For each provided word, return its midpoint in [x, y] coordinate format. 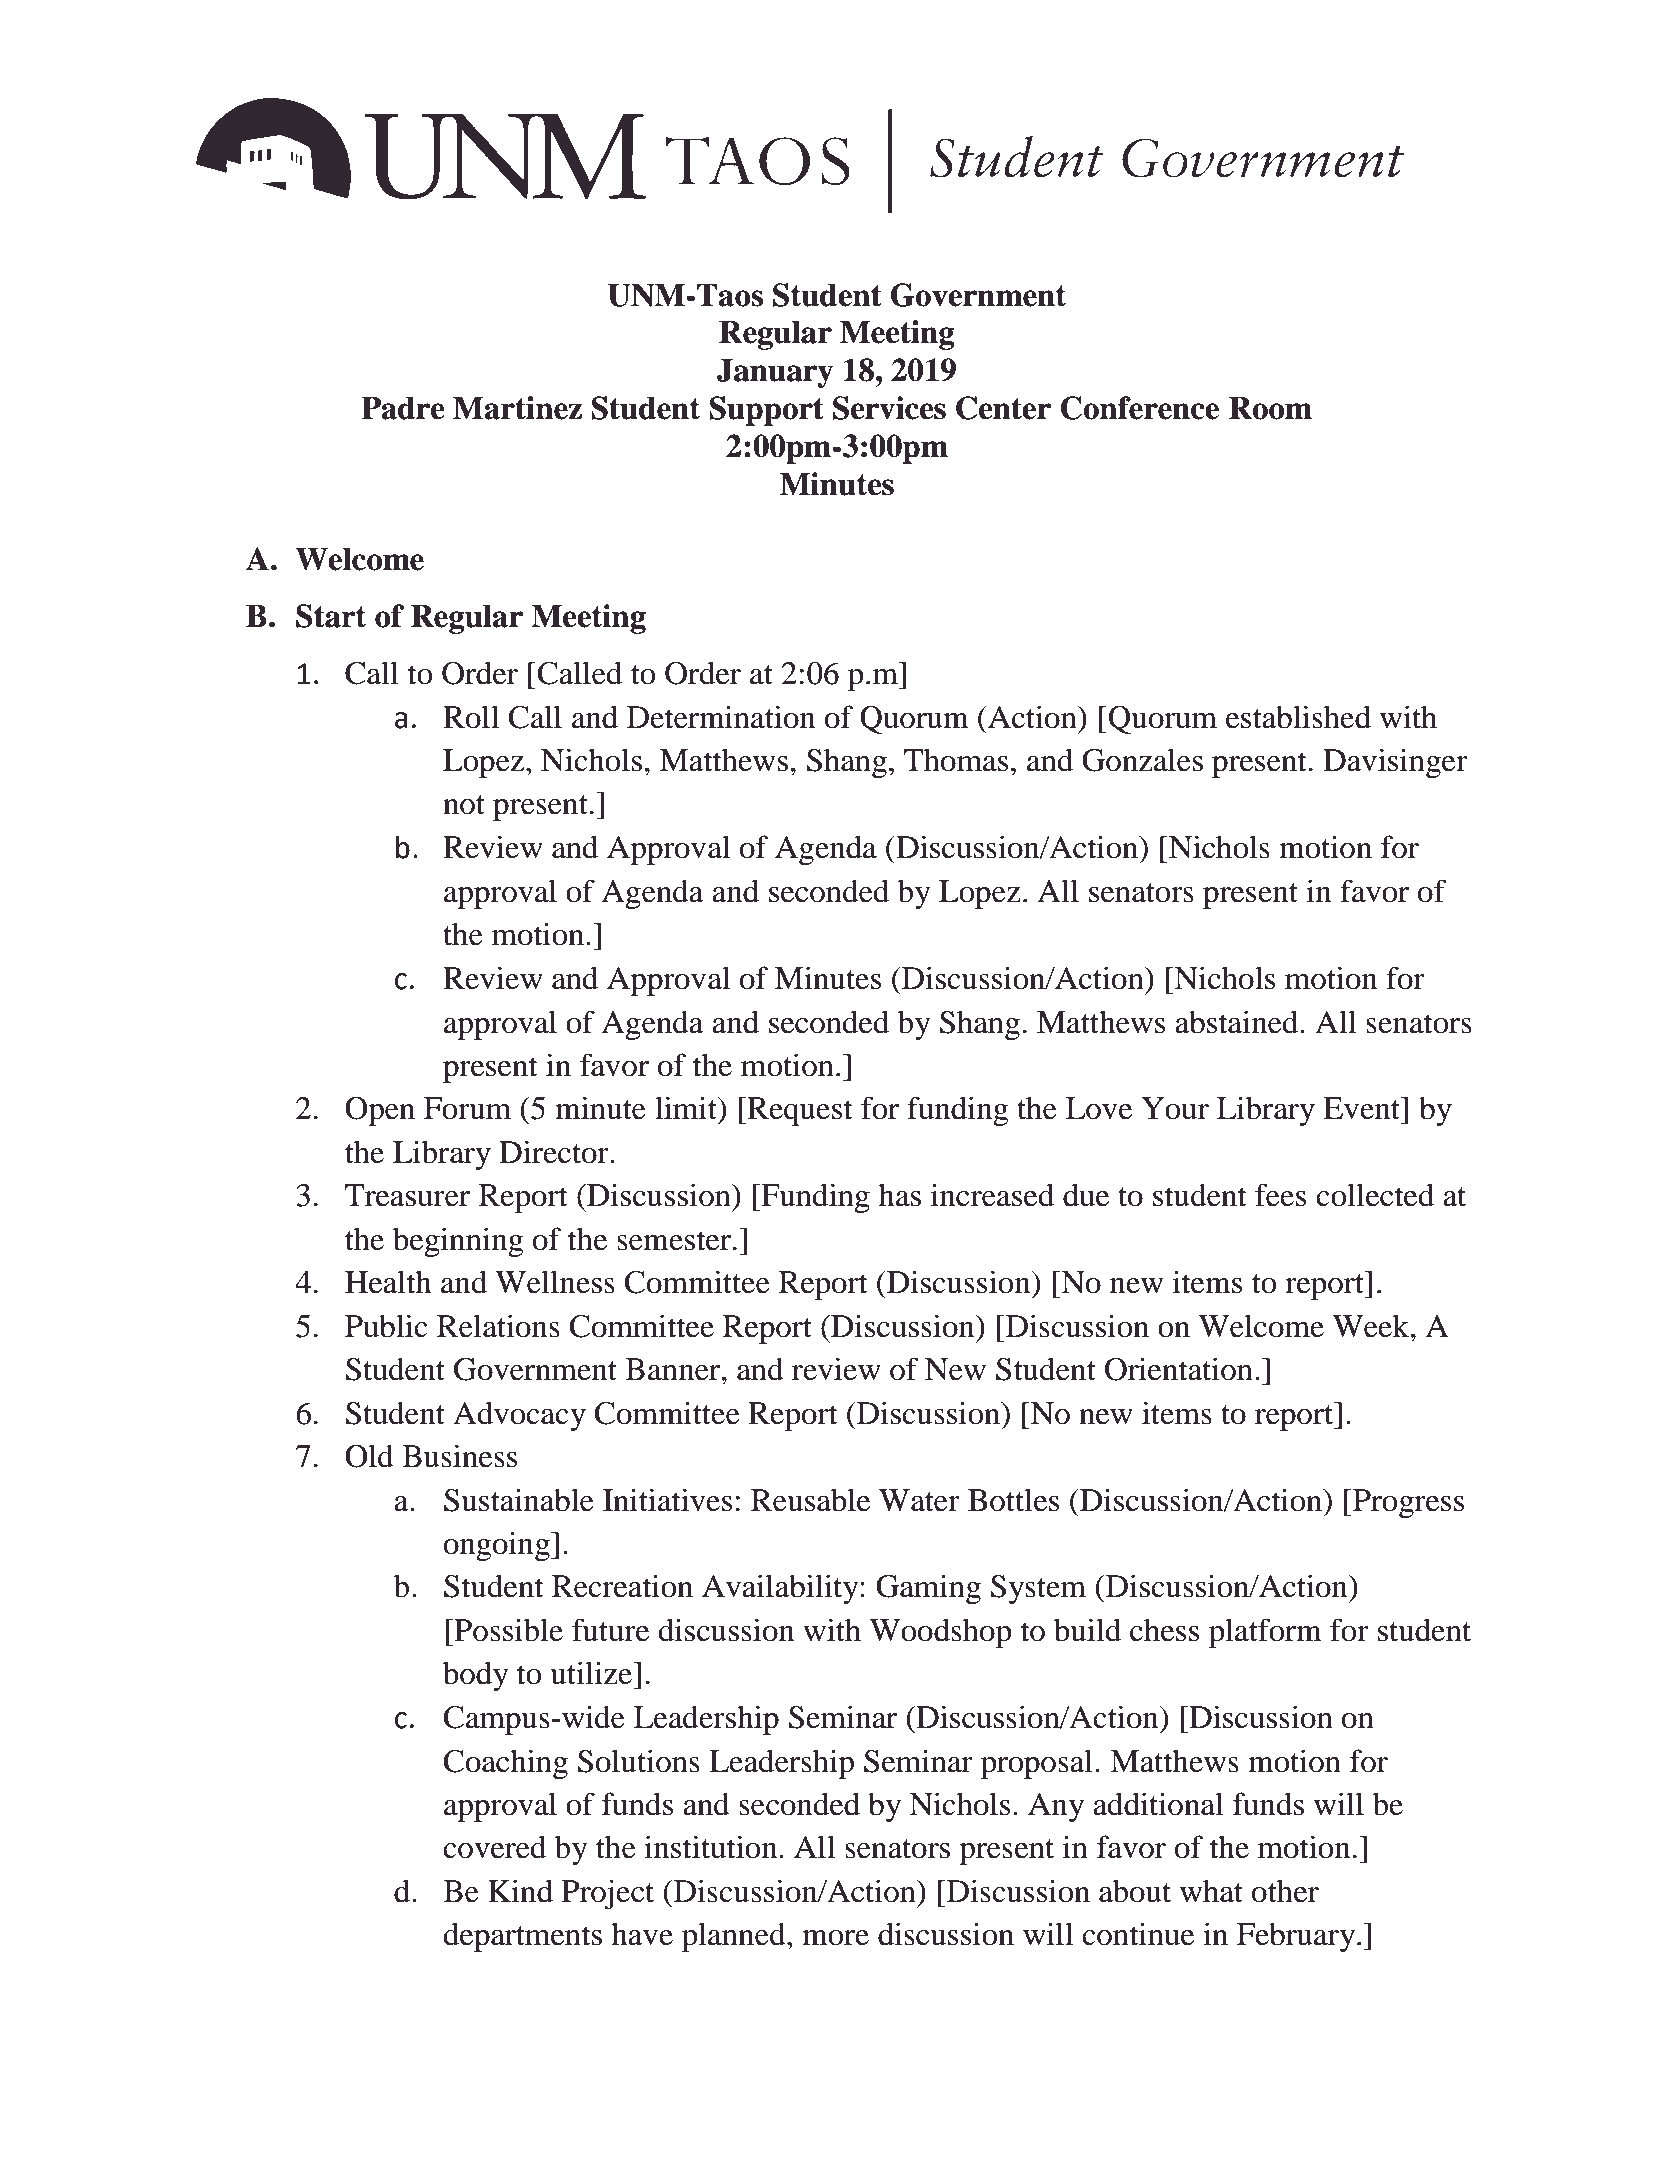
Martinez [517, 408]
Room [1270, 408]
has [899, 1195]
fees [1280, 1195]
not [464, 805]
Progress [1408, 1503]
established [1298, 717]
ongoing [498, 1546]
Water [919, 1500]
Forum [467, 1108]
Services [889, 408]
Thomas [956, 760]
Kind [520, 1891]
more [835, 1938]
